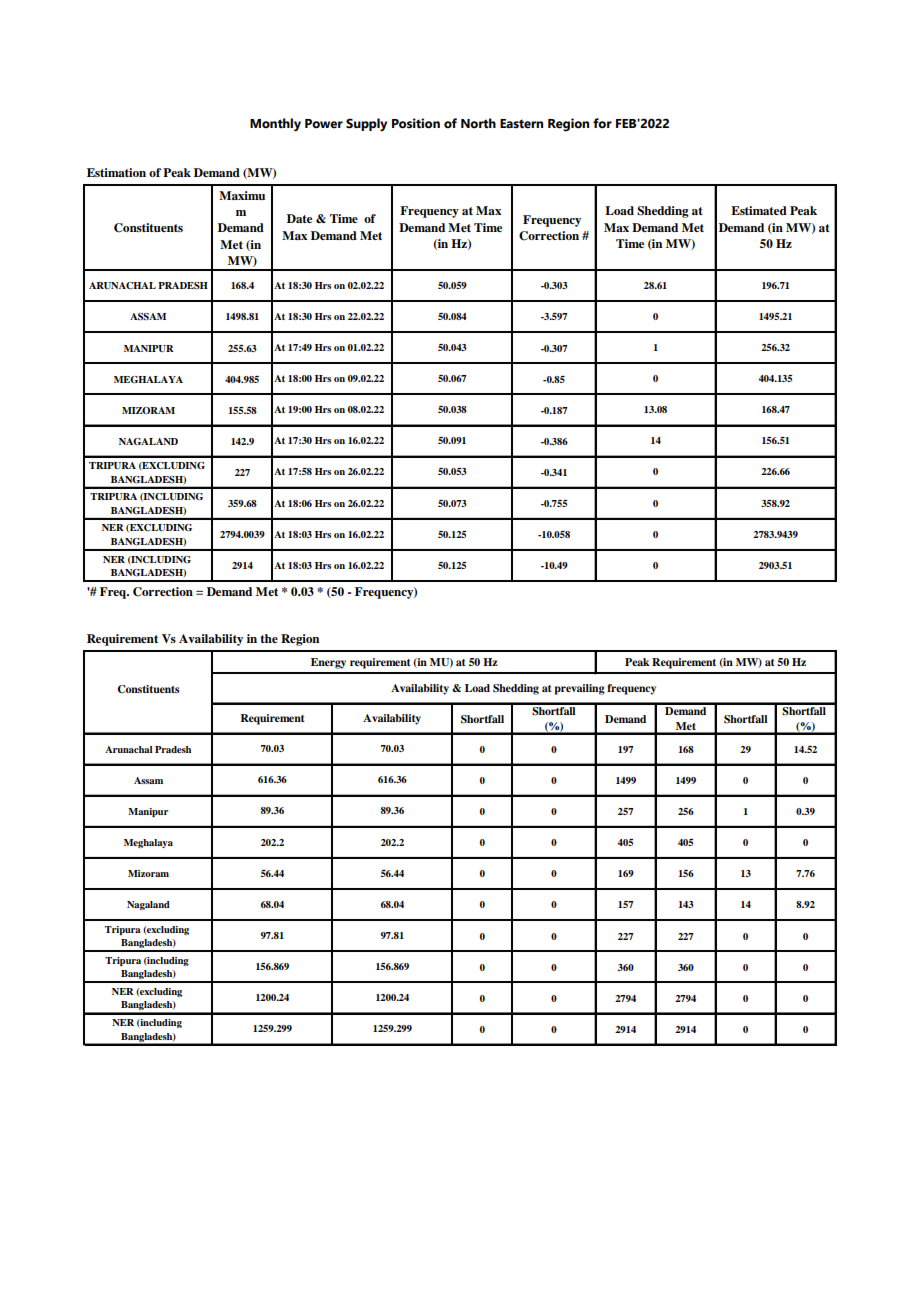 The image size is (924, 1308). What do you see at coordinates (416, 123) in the screenshot?
I see `Position` at bounding box center [416, 123].
